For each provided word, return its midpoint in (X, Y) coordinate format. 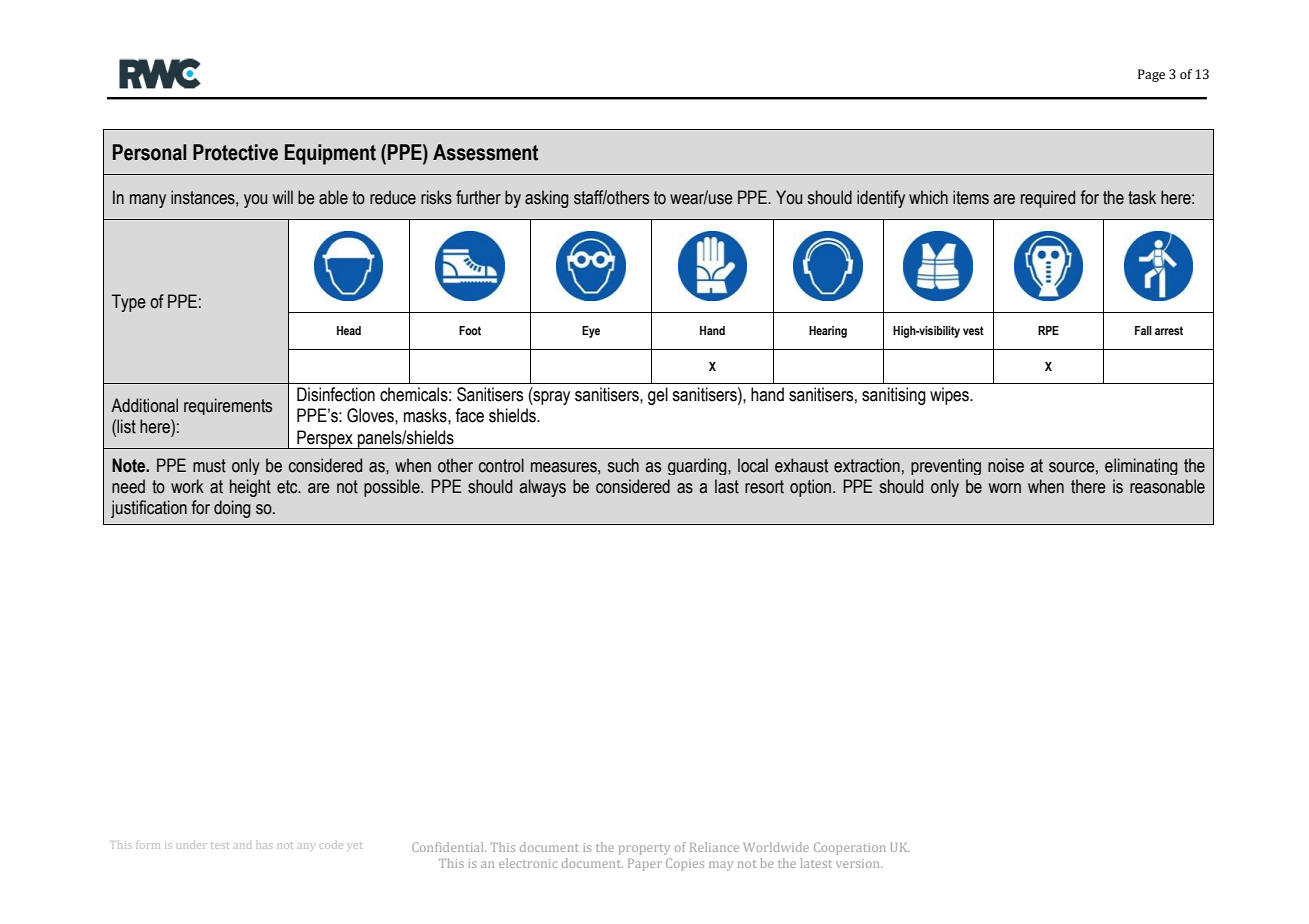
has (264, 846)
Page (1151, 75)
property (644, 849)
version (859, 863)
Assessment (485, 152)
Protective (235, 152)
